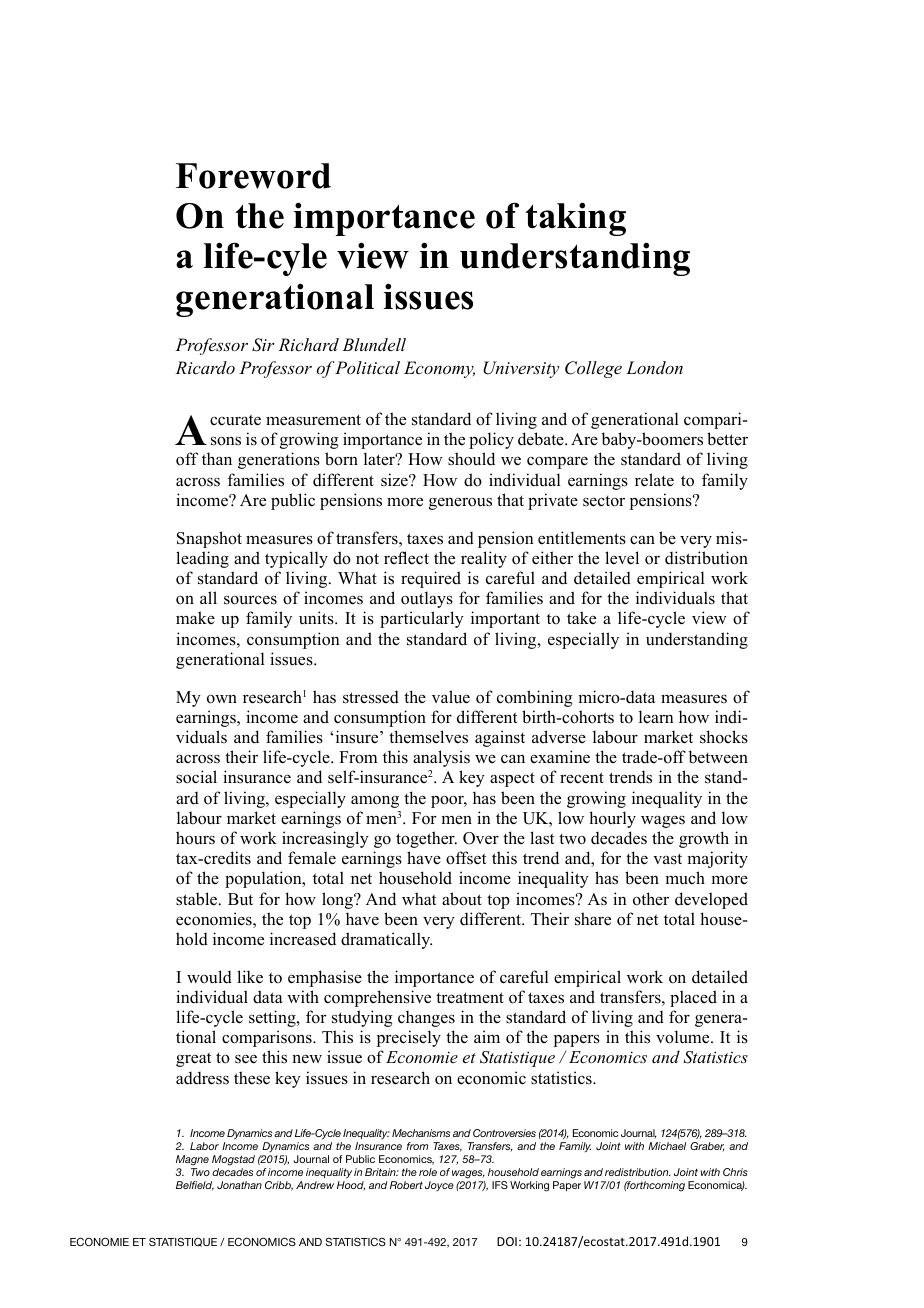 This screenshot has width=924, height=1308. Describe the element at coordinates (428, 1172) in the screenshot. I see `role` at that location.
